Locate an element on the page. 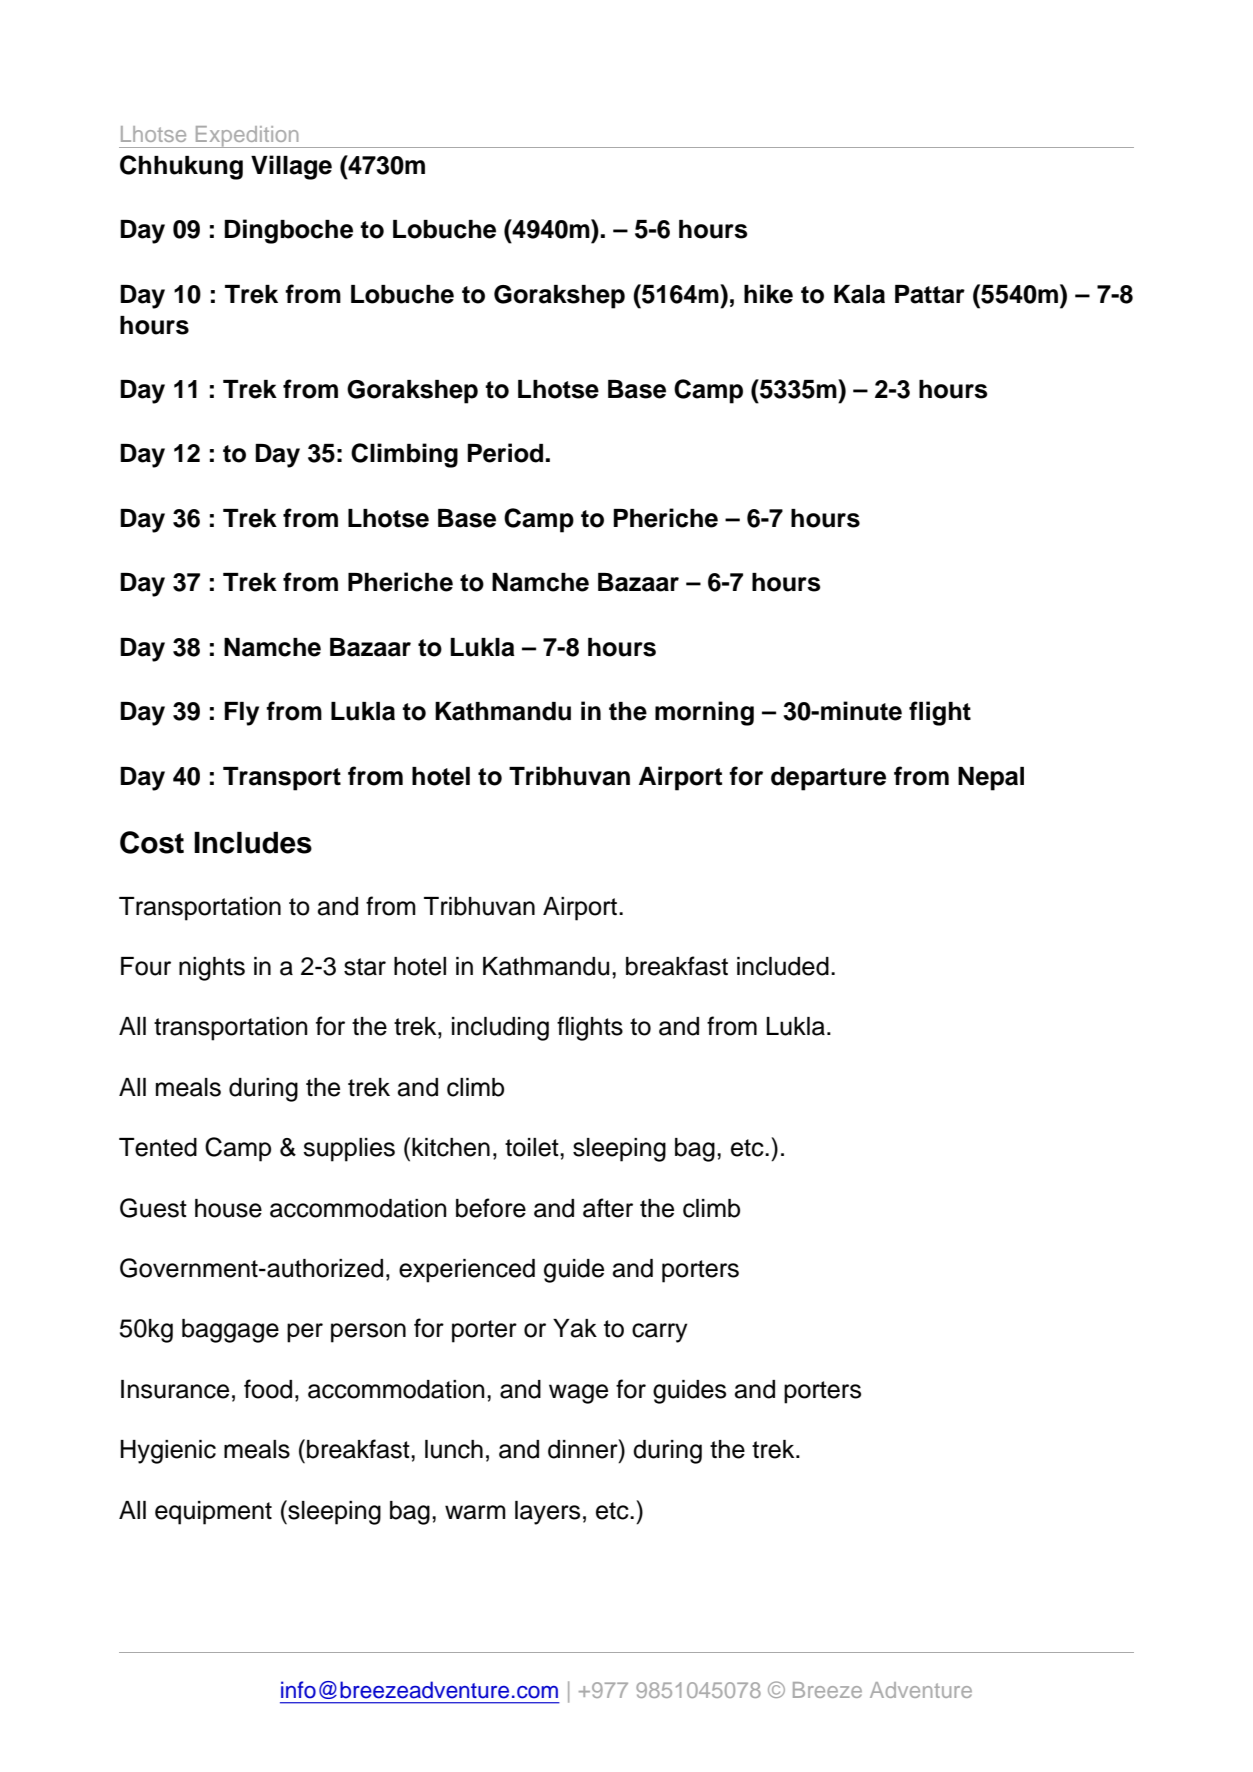 The height and width of the image is (1772, 1253). Village is located at coordinates (291, 167).
